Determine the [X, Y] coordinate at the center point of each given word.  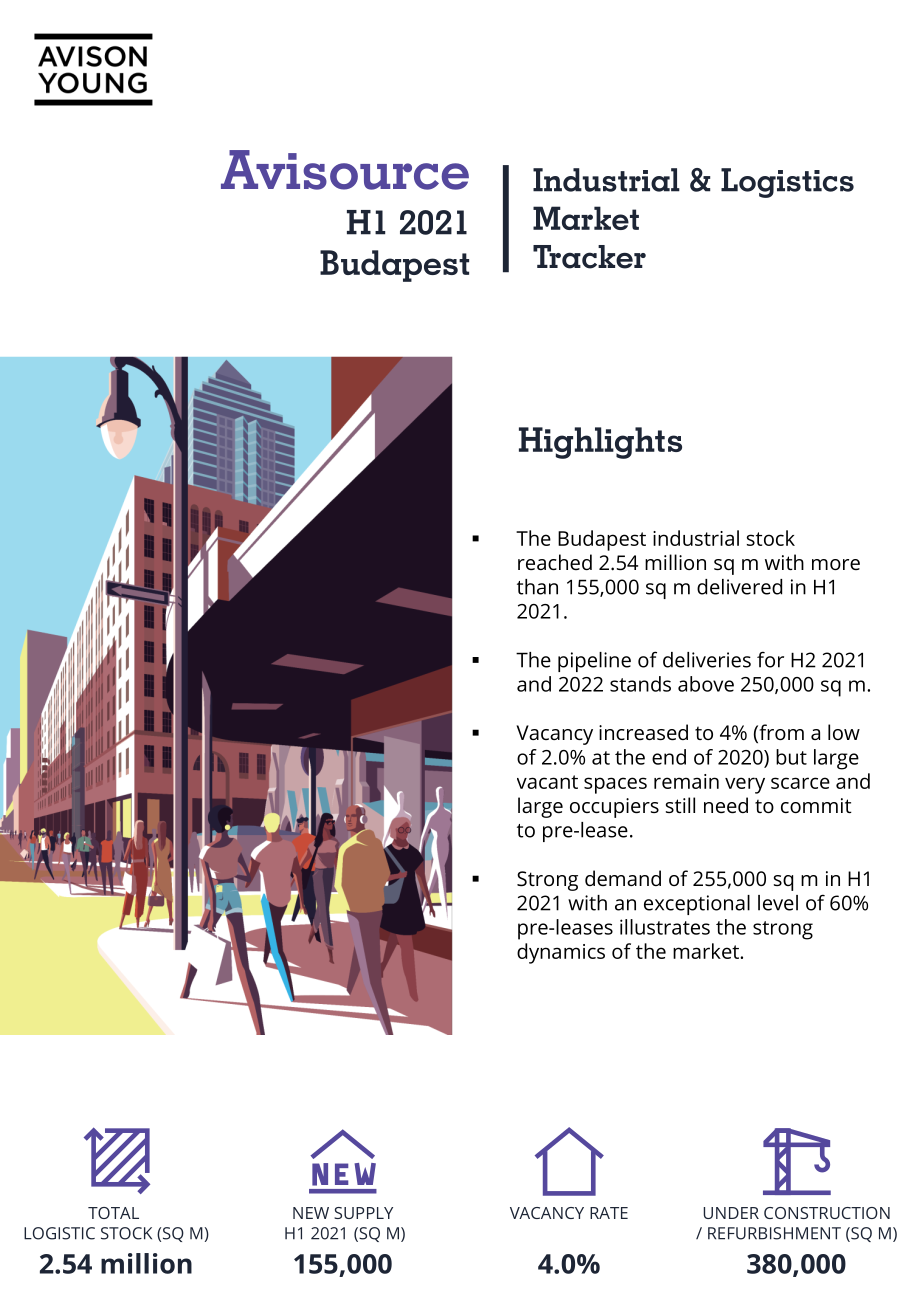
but [791, 757]
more [836, 564]
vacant [547, 782]
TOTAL [113, 1213]
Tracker [589, 257]
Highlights [600, 443]
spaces [615, 785]
